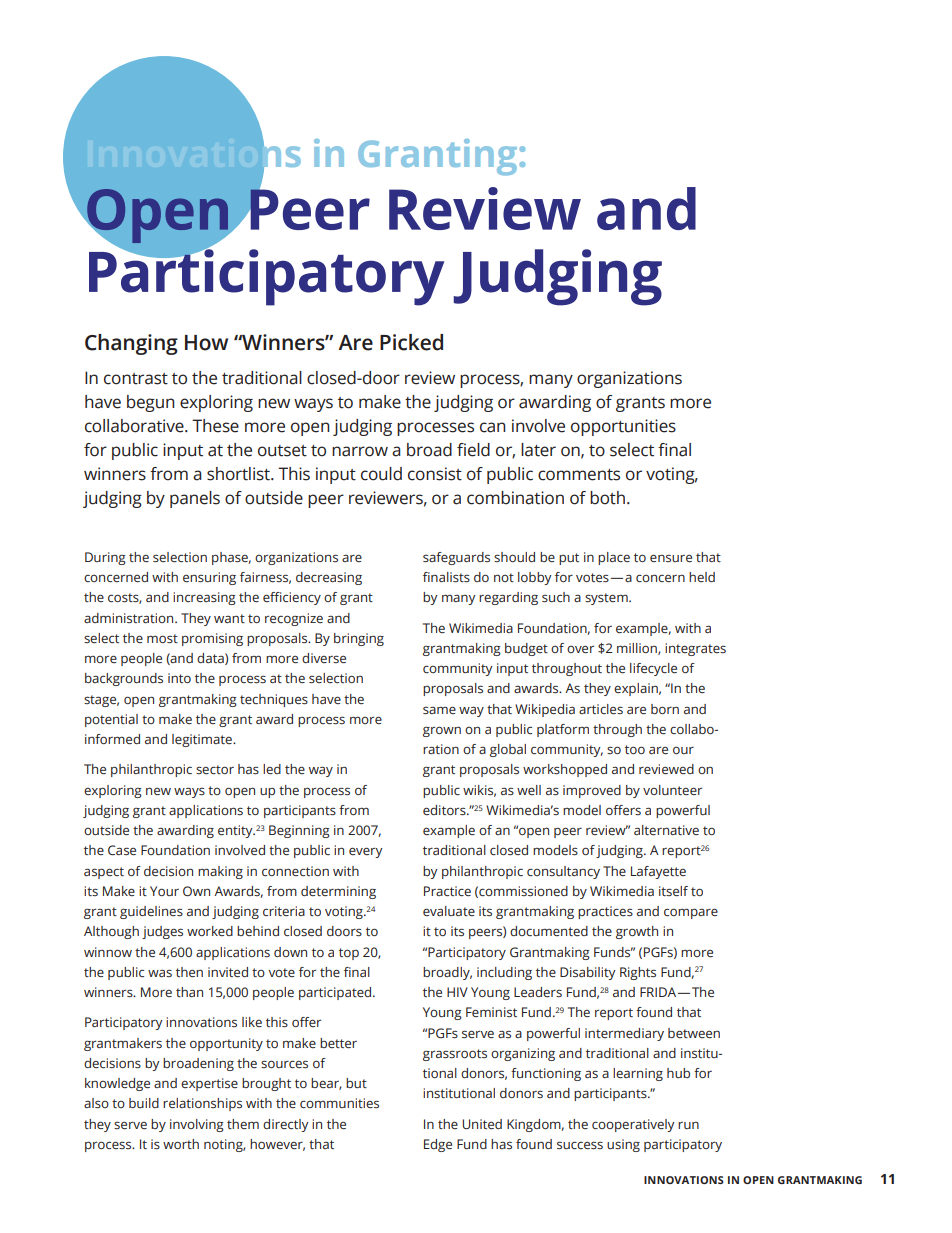  What do you see at coordinates (136, 379) in the screenshot?
I see `contrast` at bounding box center [136, 379].
